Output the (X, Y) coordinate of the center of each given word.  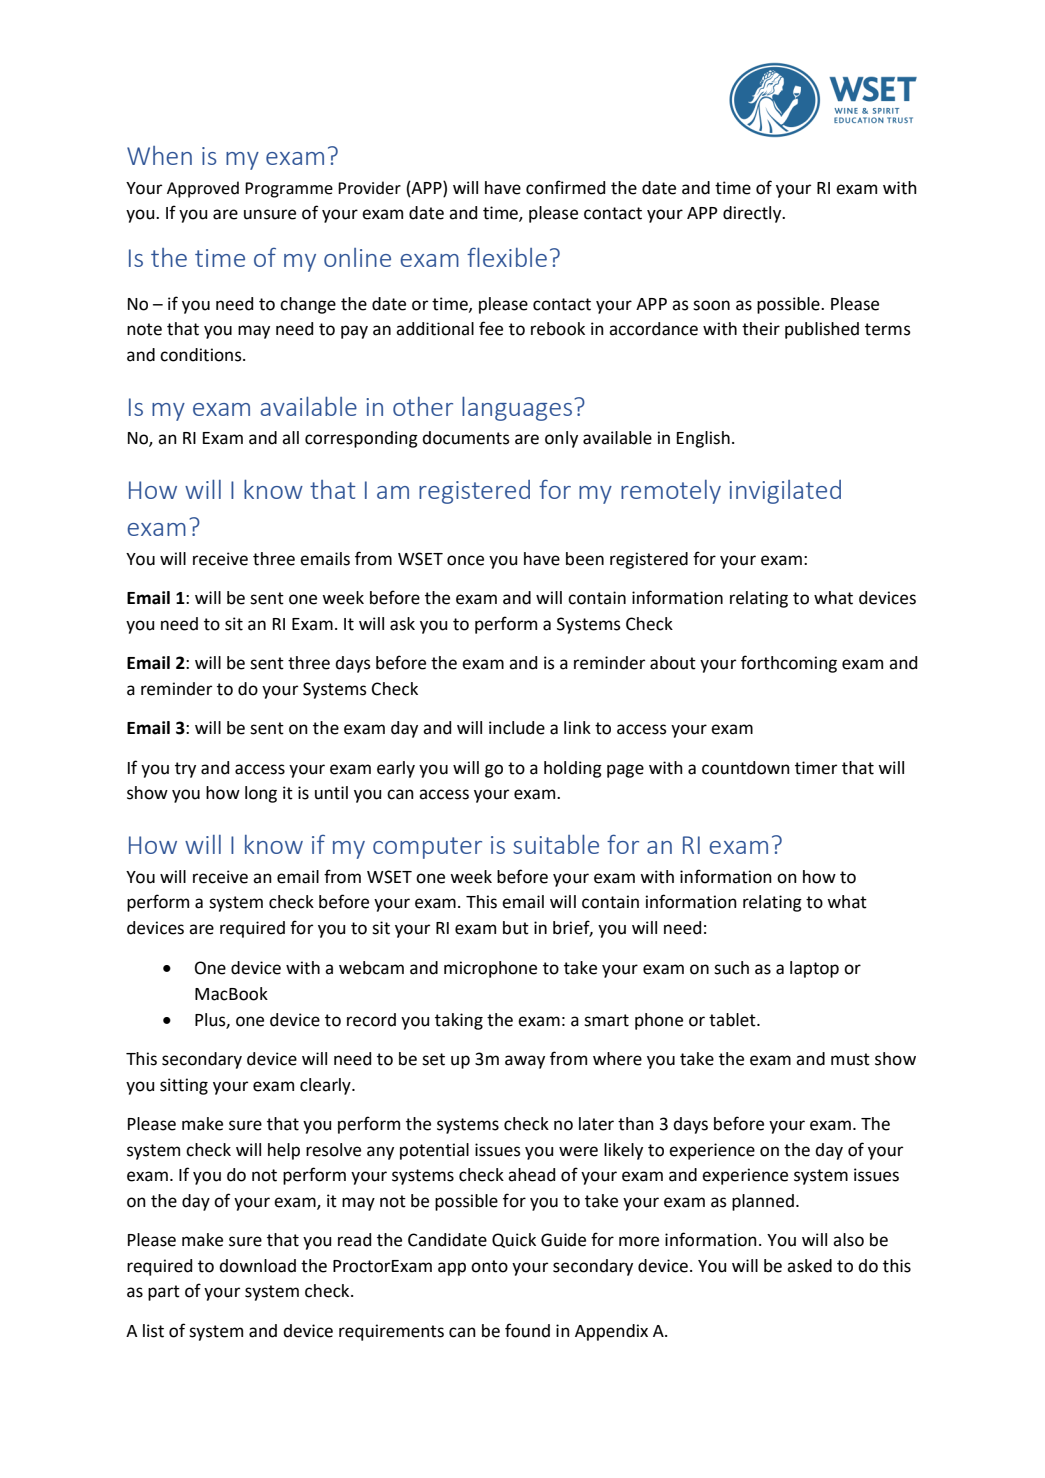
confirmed (565, 187)
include (517, 728)
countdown (746, 768)
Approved (203, 189)
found (527, 1330)
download (257, 1266)
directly (753, 214)
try (185, 770)
